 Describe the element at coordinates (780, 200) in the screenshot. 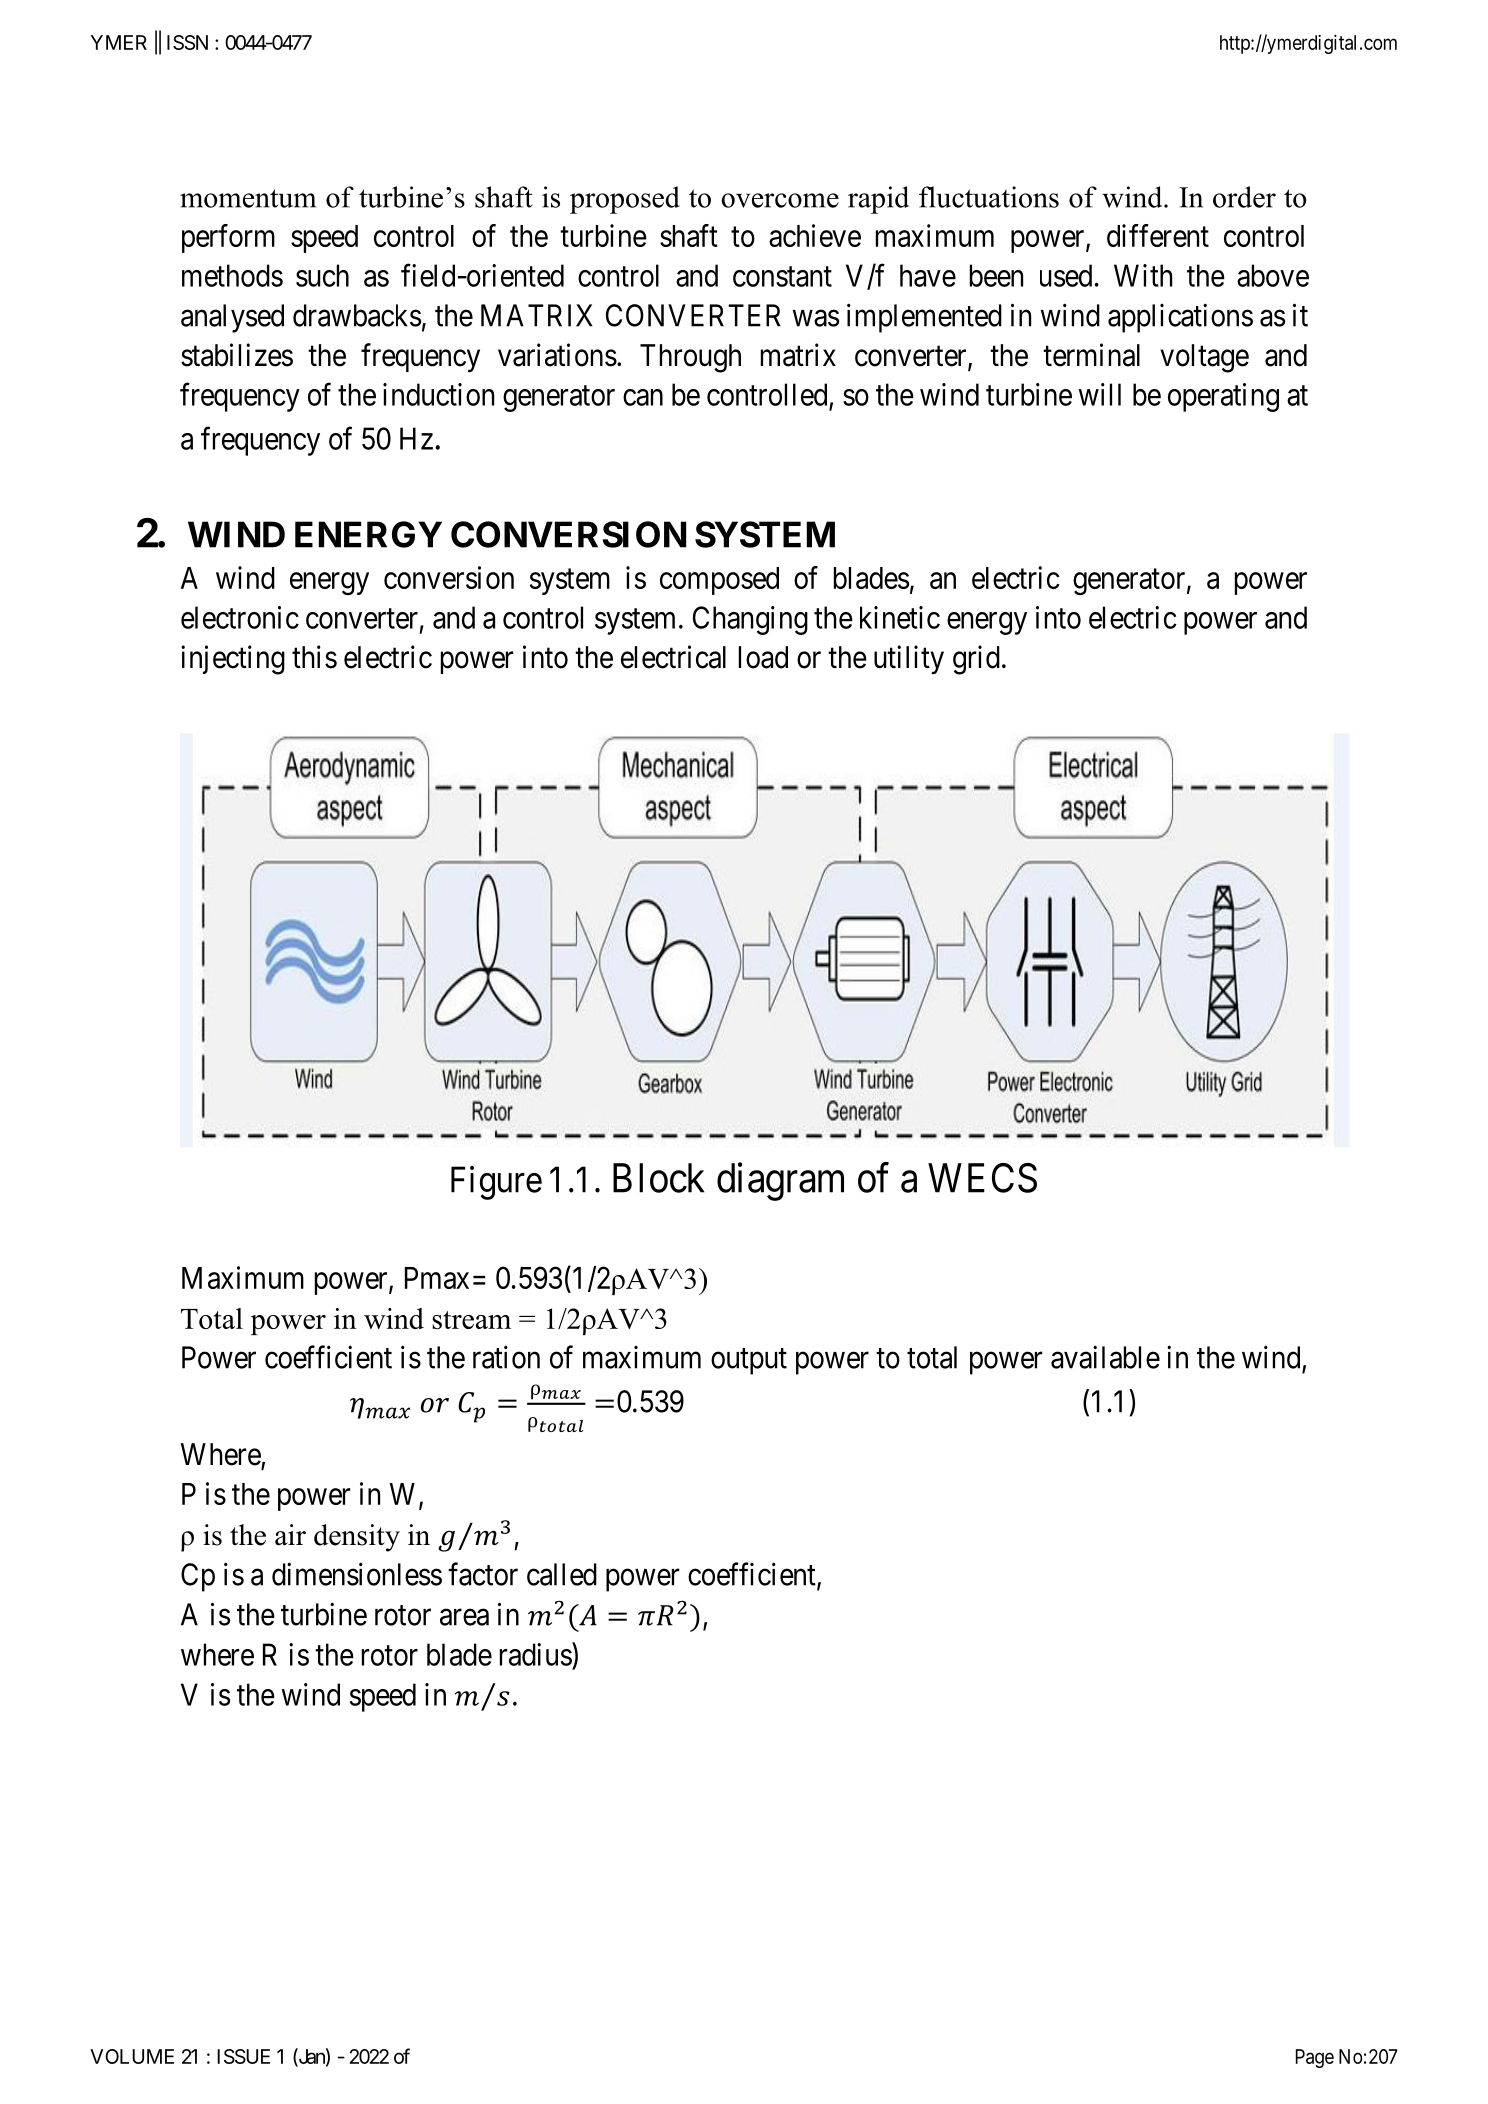

I see `overcome` at that location.
